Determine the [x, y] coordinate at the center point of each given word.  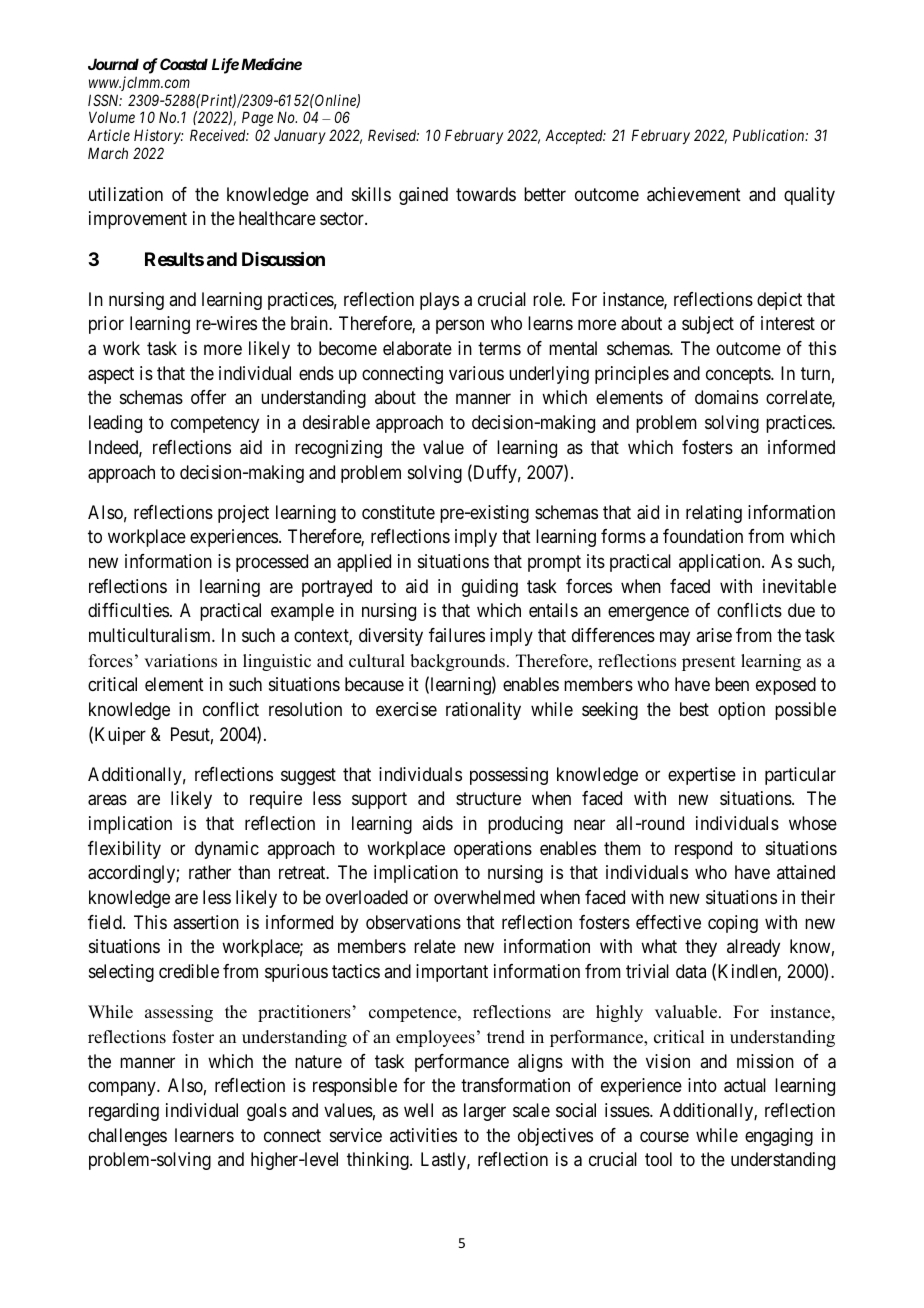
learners [204, 1135]
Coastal [184, 64]
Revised [393, 135]
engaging [779, 1137]
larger [485, 1112]
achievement [694, 194]
